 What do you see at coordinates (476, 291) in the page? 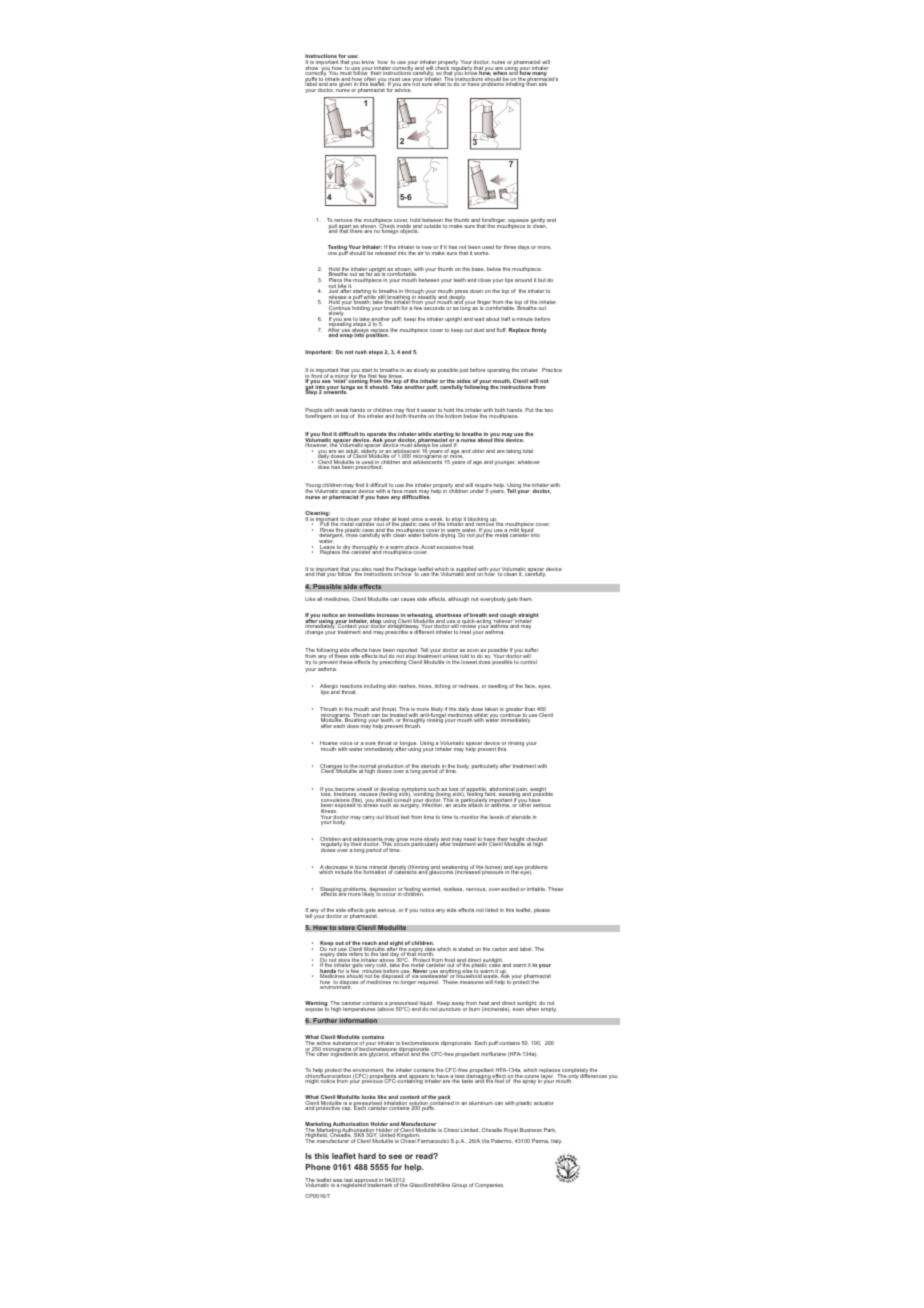
I see `down` at bounding box center [476, 291].
